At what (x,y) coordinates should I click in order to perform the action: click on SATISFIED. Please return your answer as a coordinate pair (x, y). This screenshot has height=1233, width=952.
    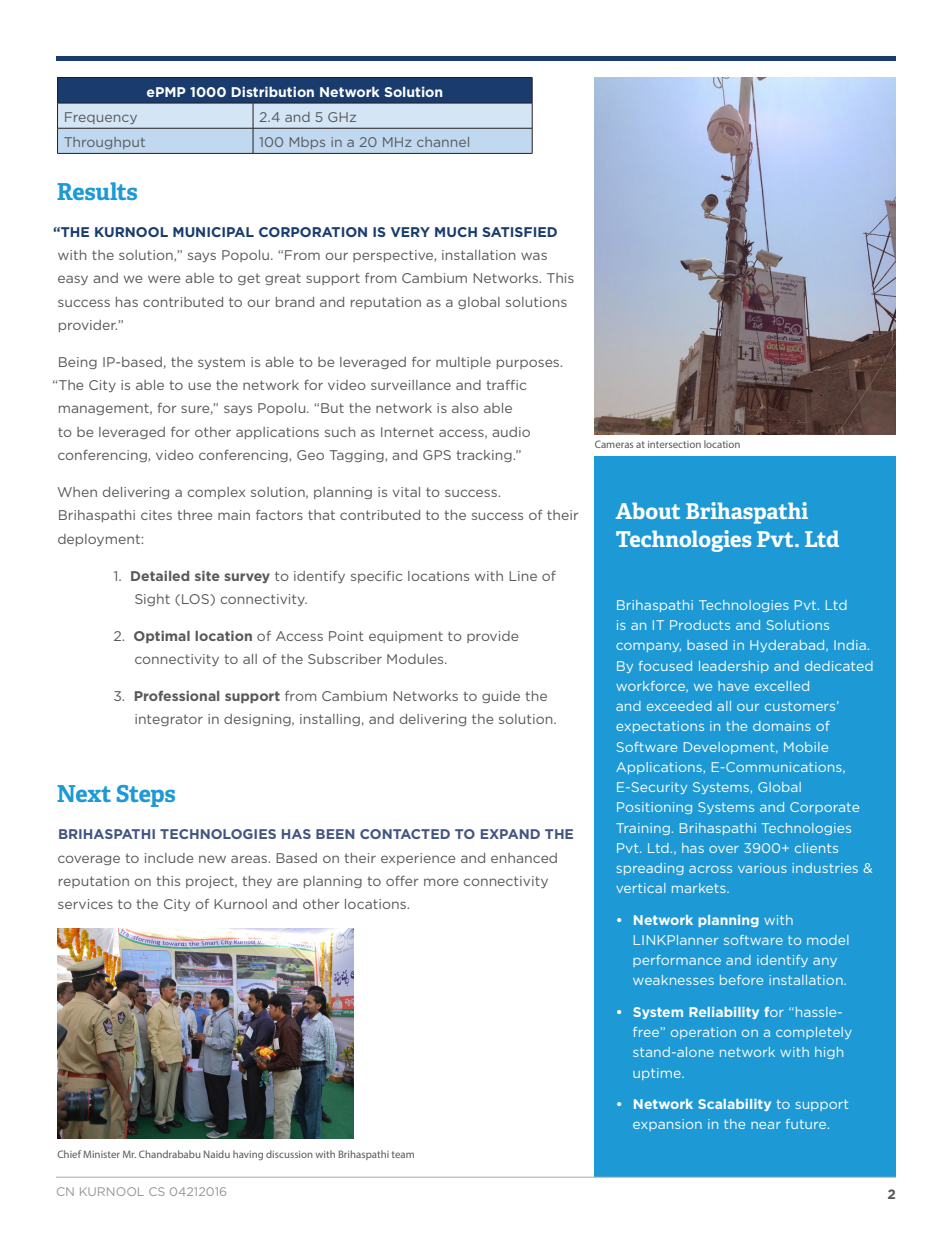
    Looking at the image, I should click on (519, 232).
